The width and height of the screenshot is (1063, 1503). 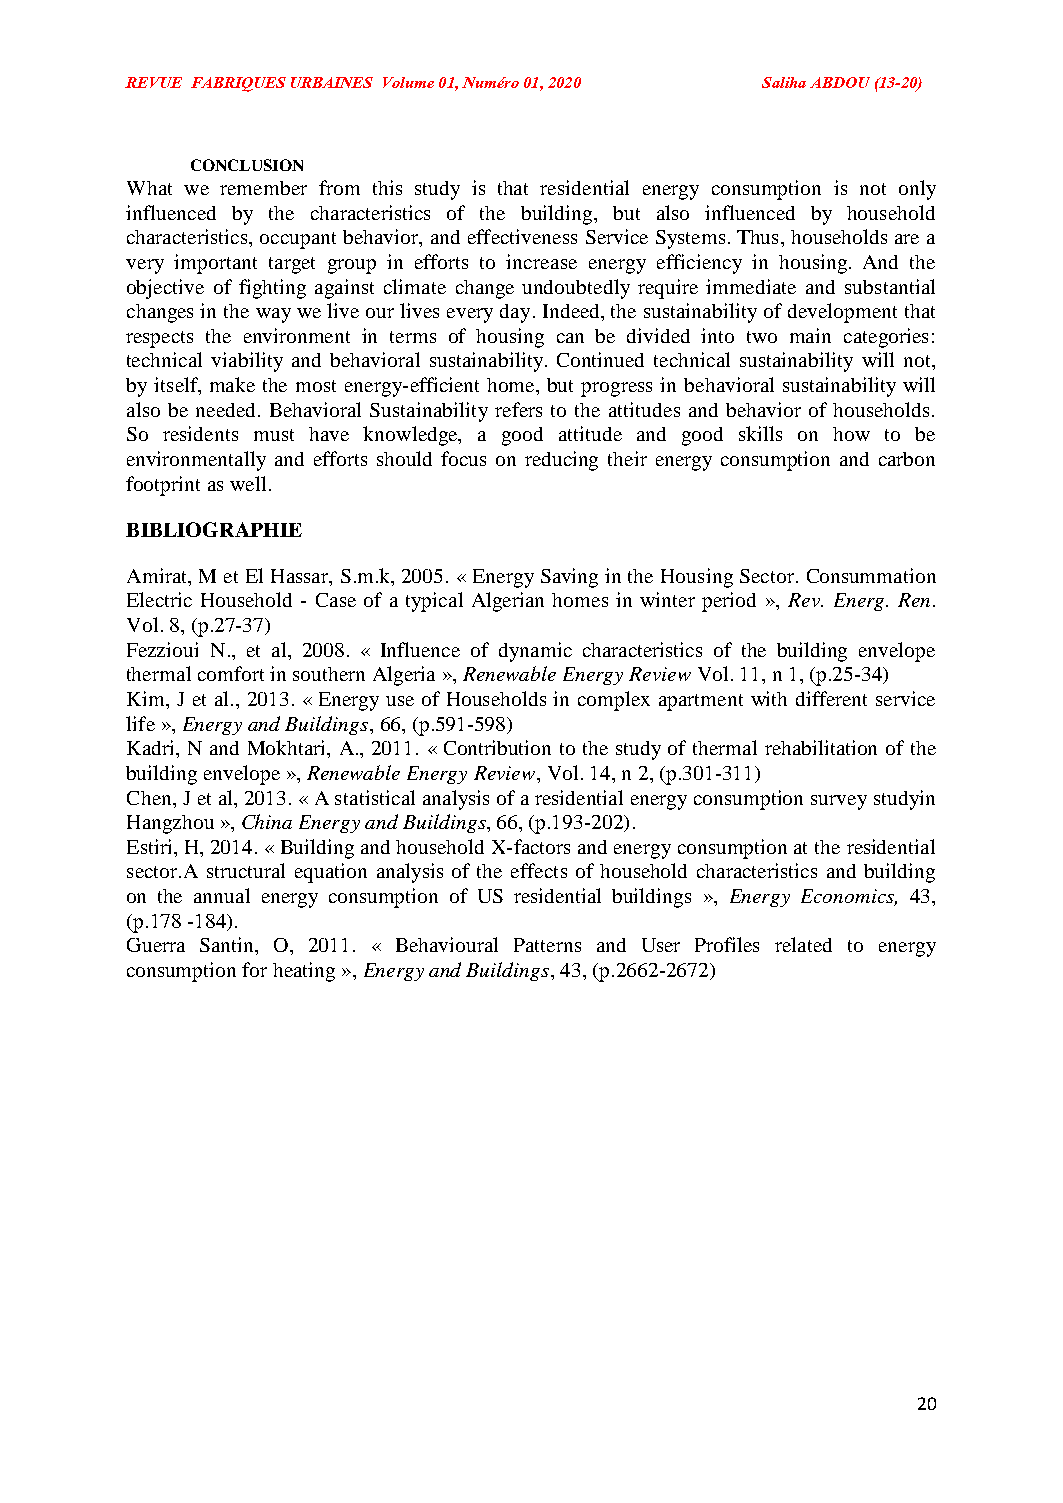 I want to click on comfort, so click(x=231, y=673).
